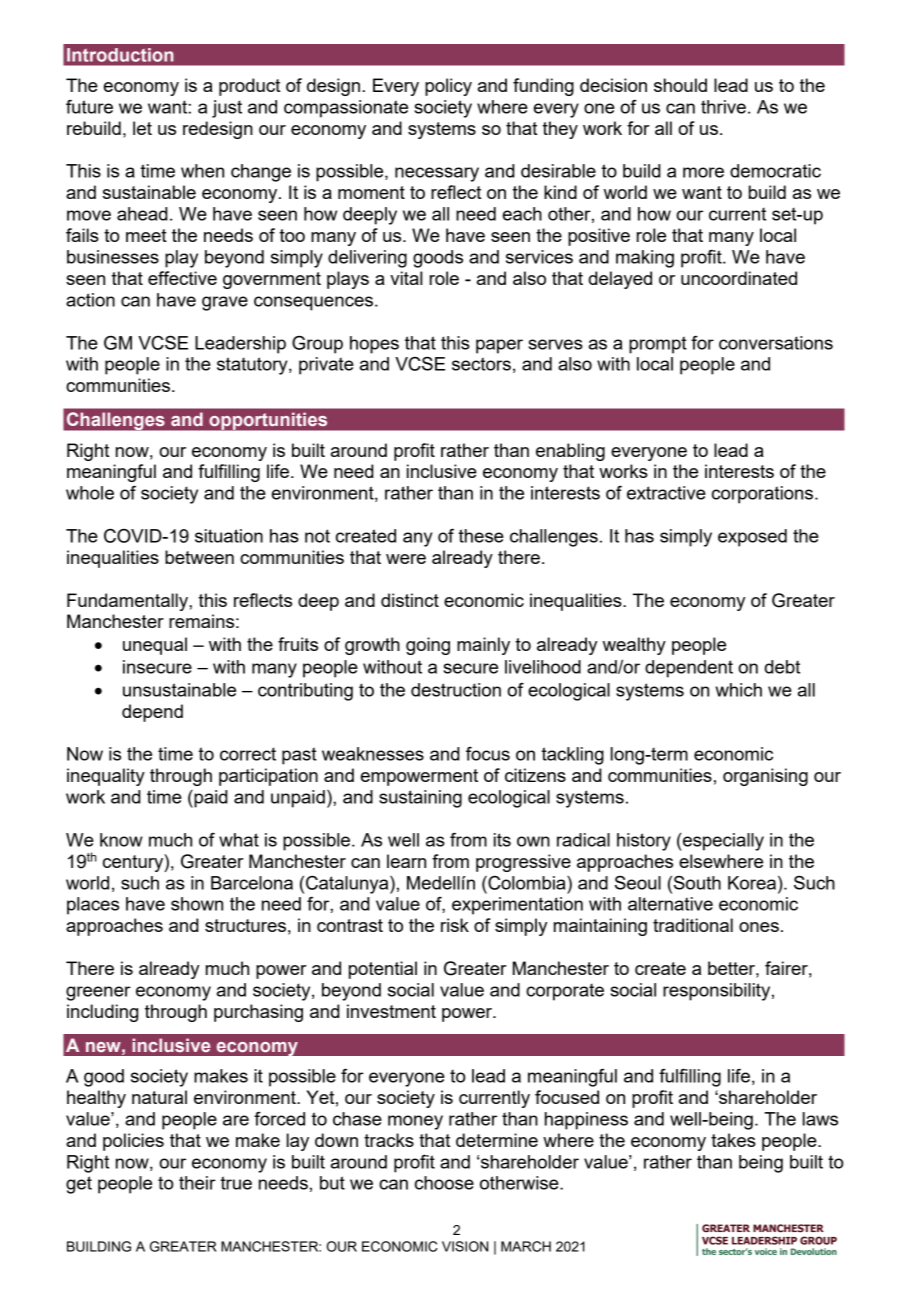 This screenshot has height=1308, width=924. What do you see at coordinates (738, 690) in the screenshot?
I see `which` at bounding box center [738, 690].
